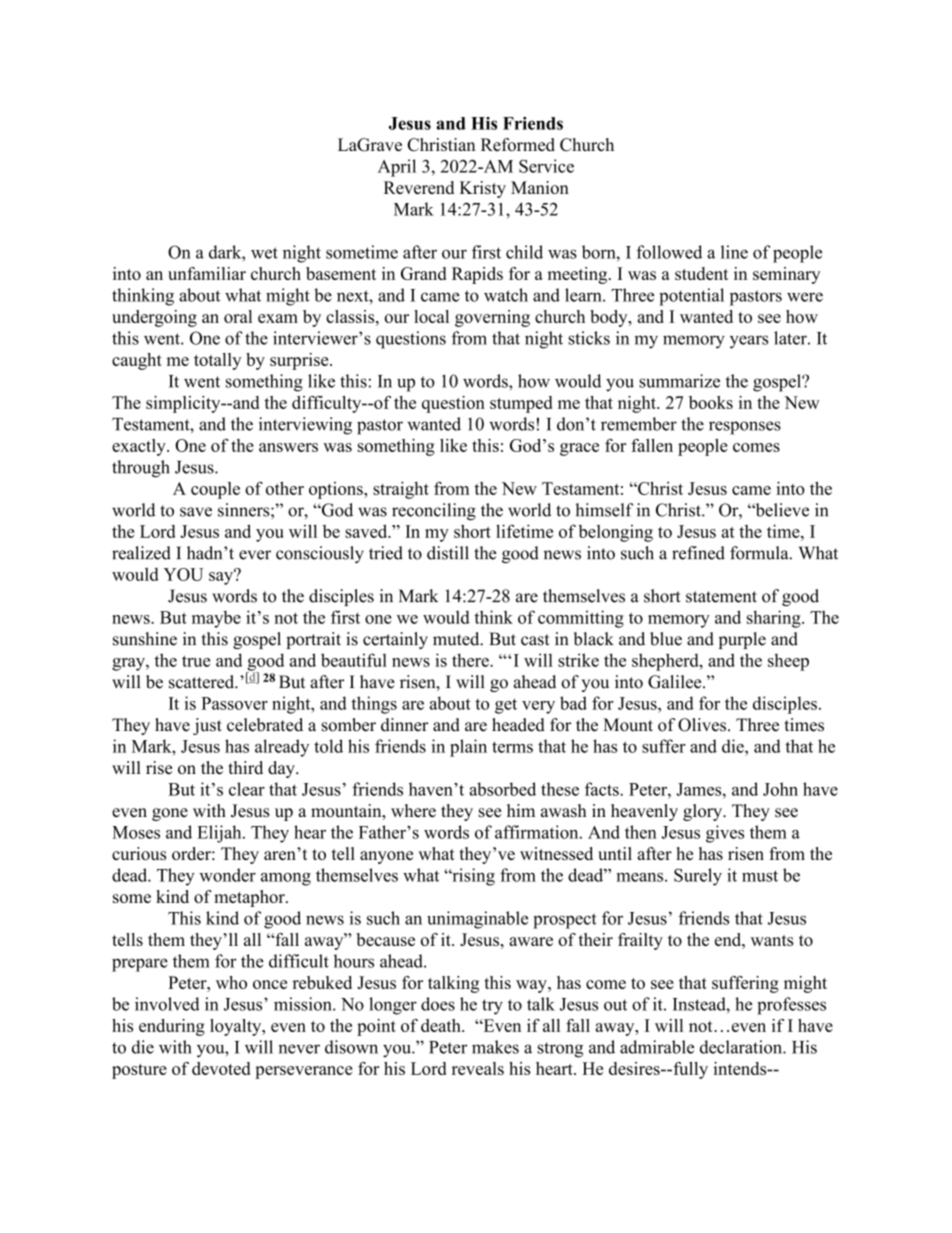 This page has height=1233, width=952. What do you see at coordinates (264, 253) in the page?
I see `wet` at bounding box center [264, 253].
